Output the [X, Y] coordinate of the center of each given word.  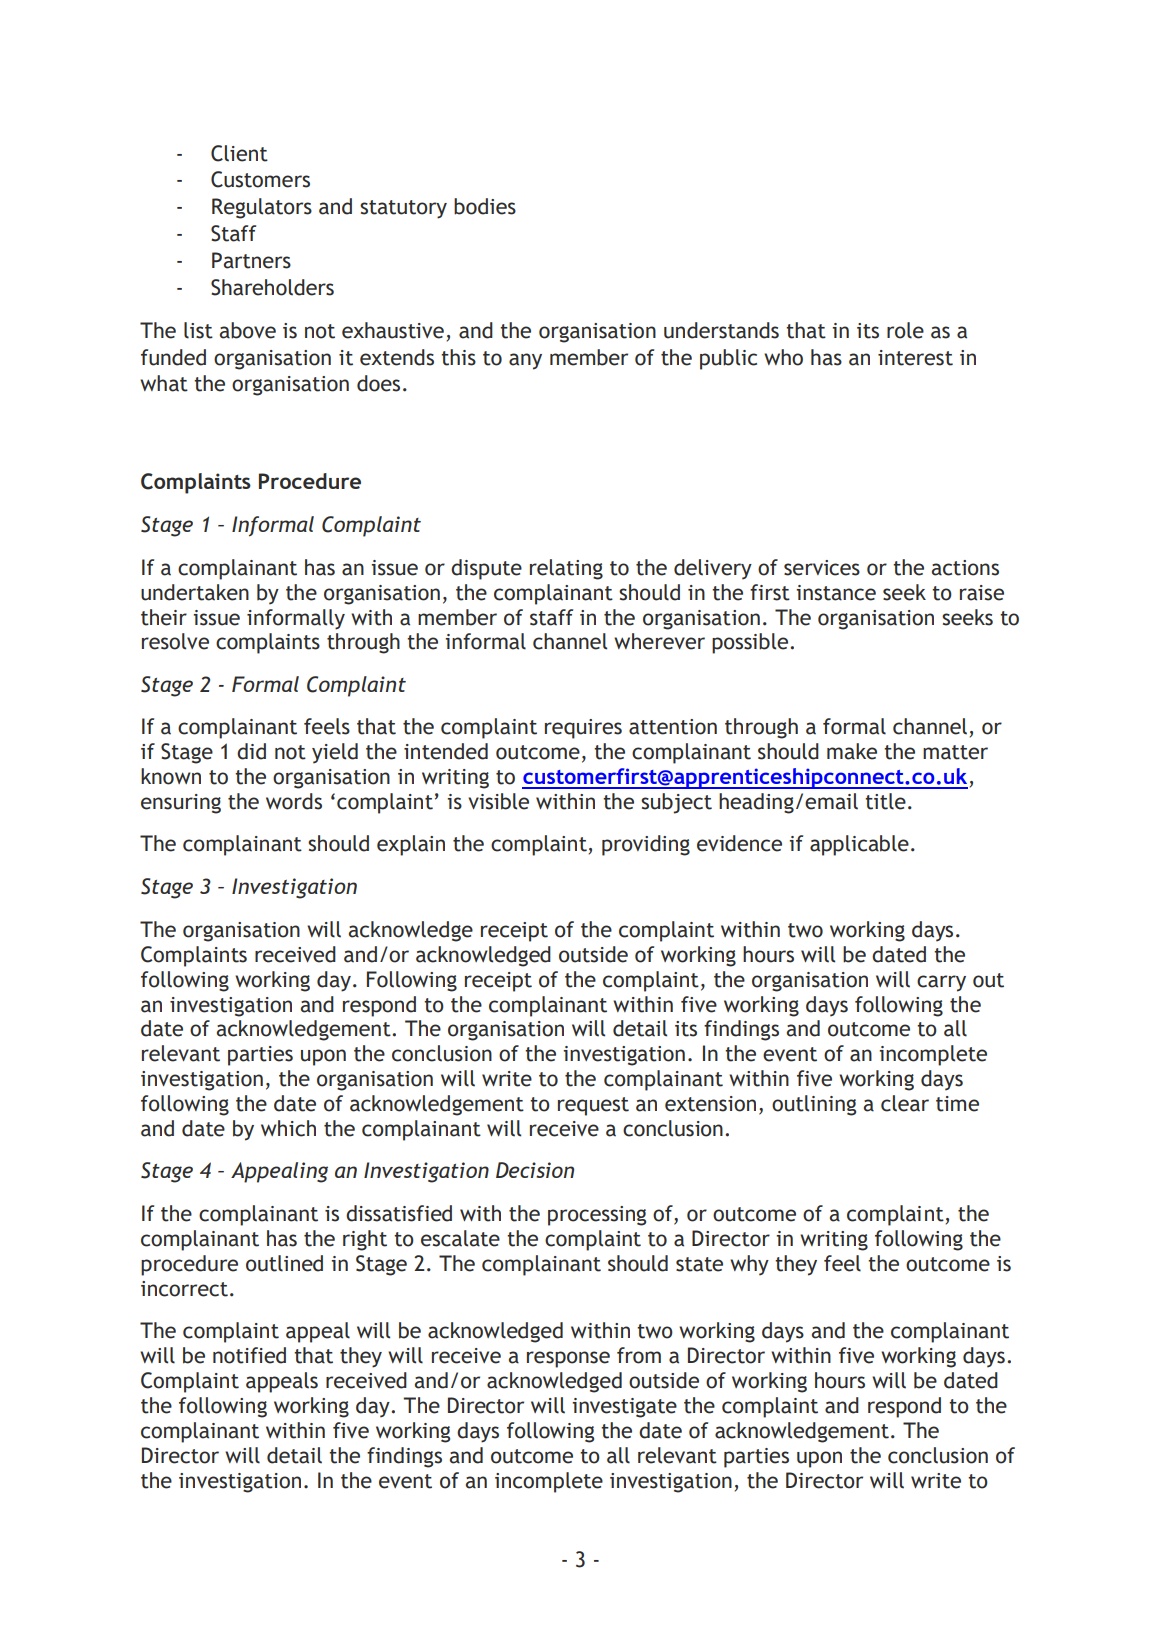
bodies [485, 206]
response [568, 1359]
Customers [260, 179]
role [905, 330]
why [749, 1265]
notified [249, 1355]
